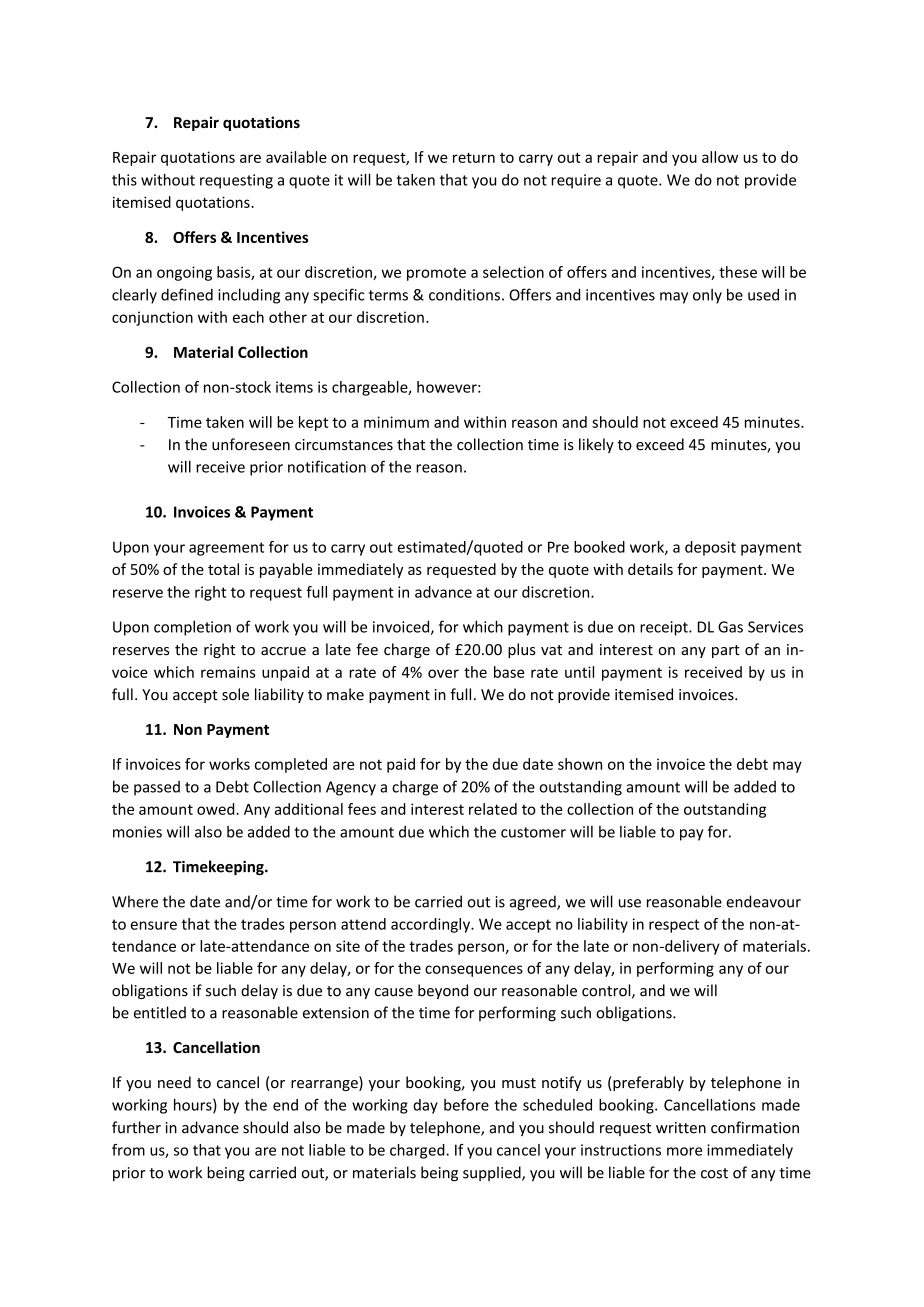 Image resolution: width=924 pixels, height=1307 pixels. Describe the element at coordinates (726, 651) in the screenshot. I see `part` at that location.
